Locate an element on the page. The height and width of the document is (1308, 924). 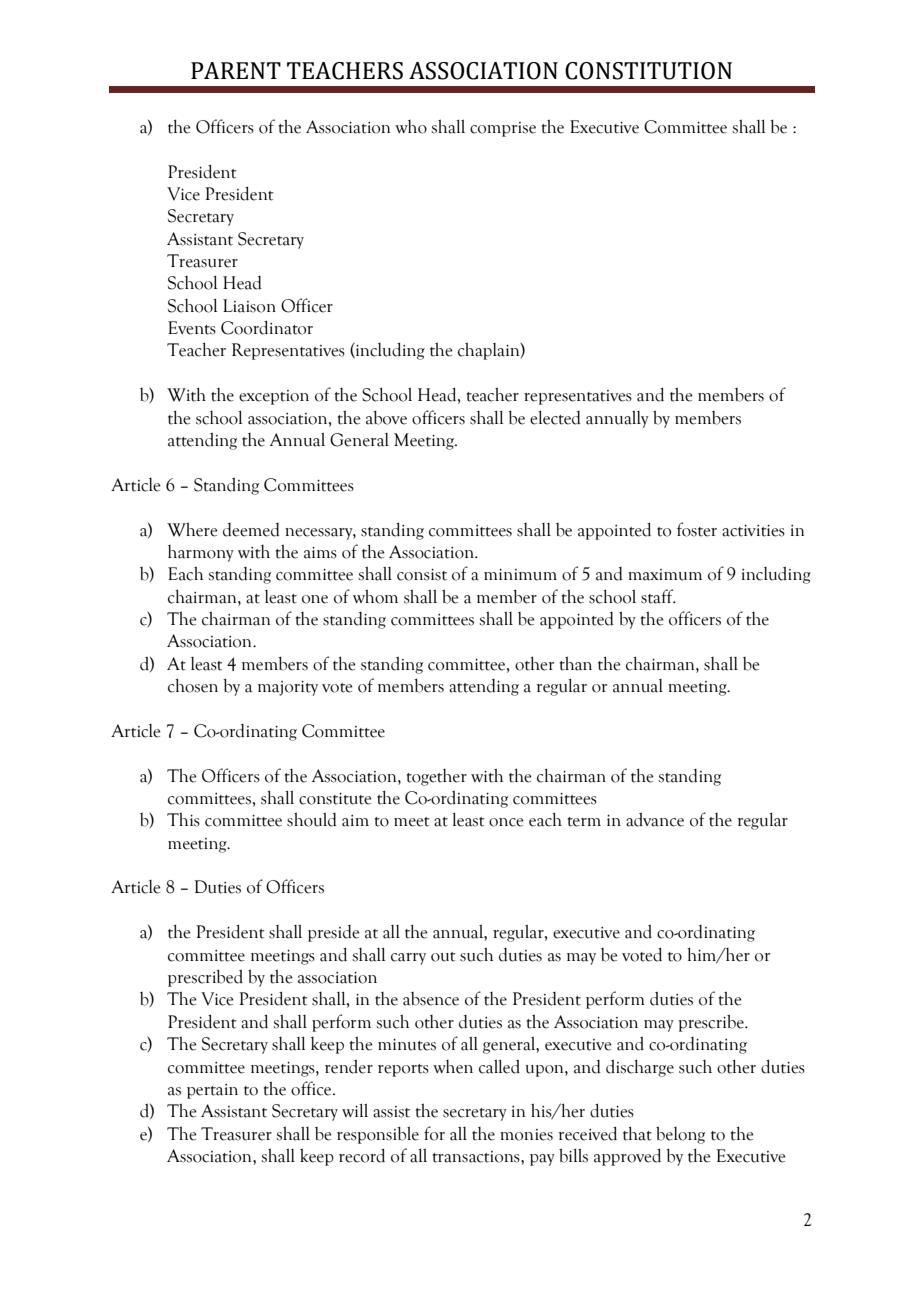
comprise is located at coordinates (503, 129).
